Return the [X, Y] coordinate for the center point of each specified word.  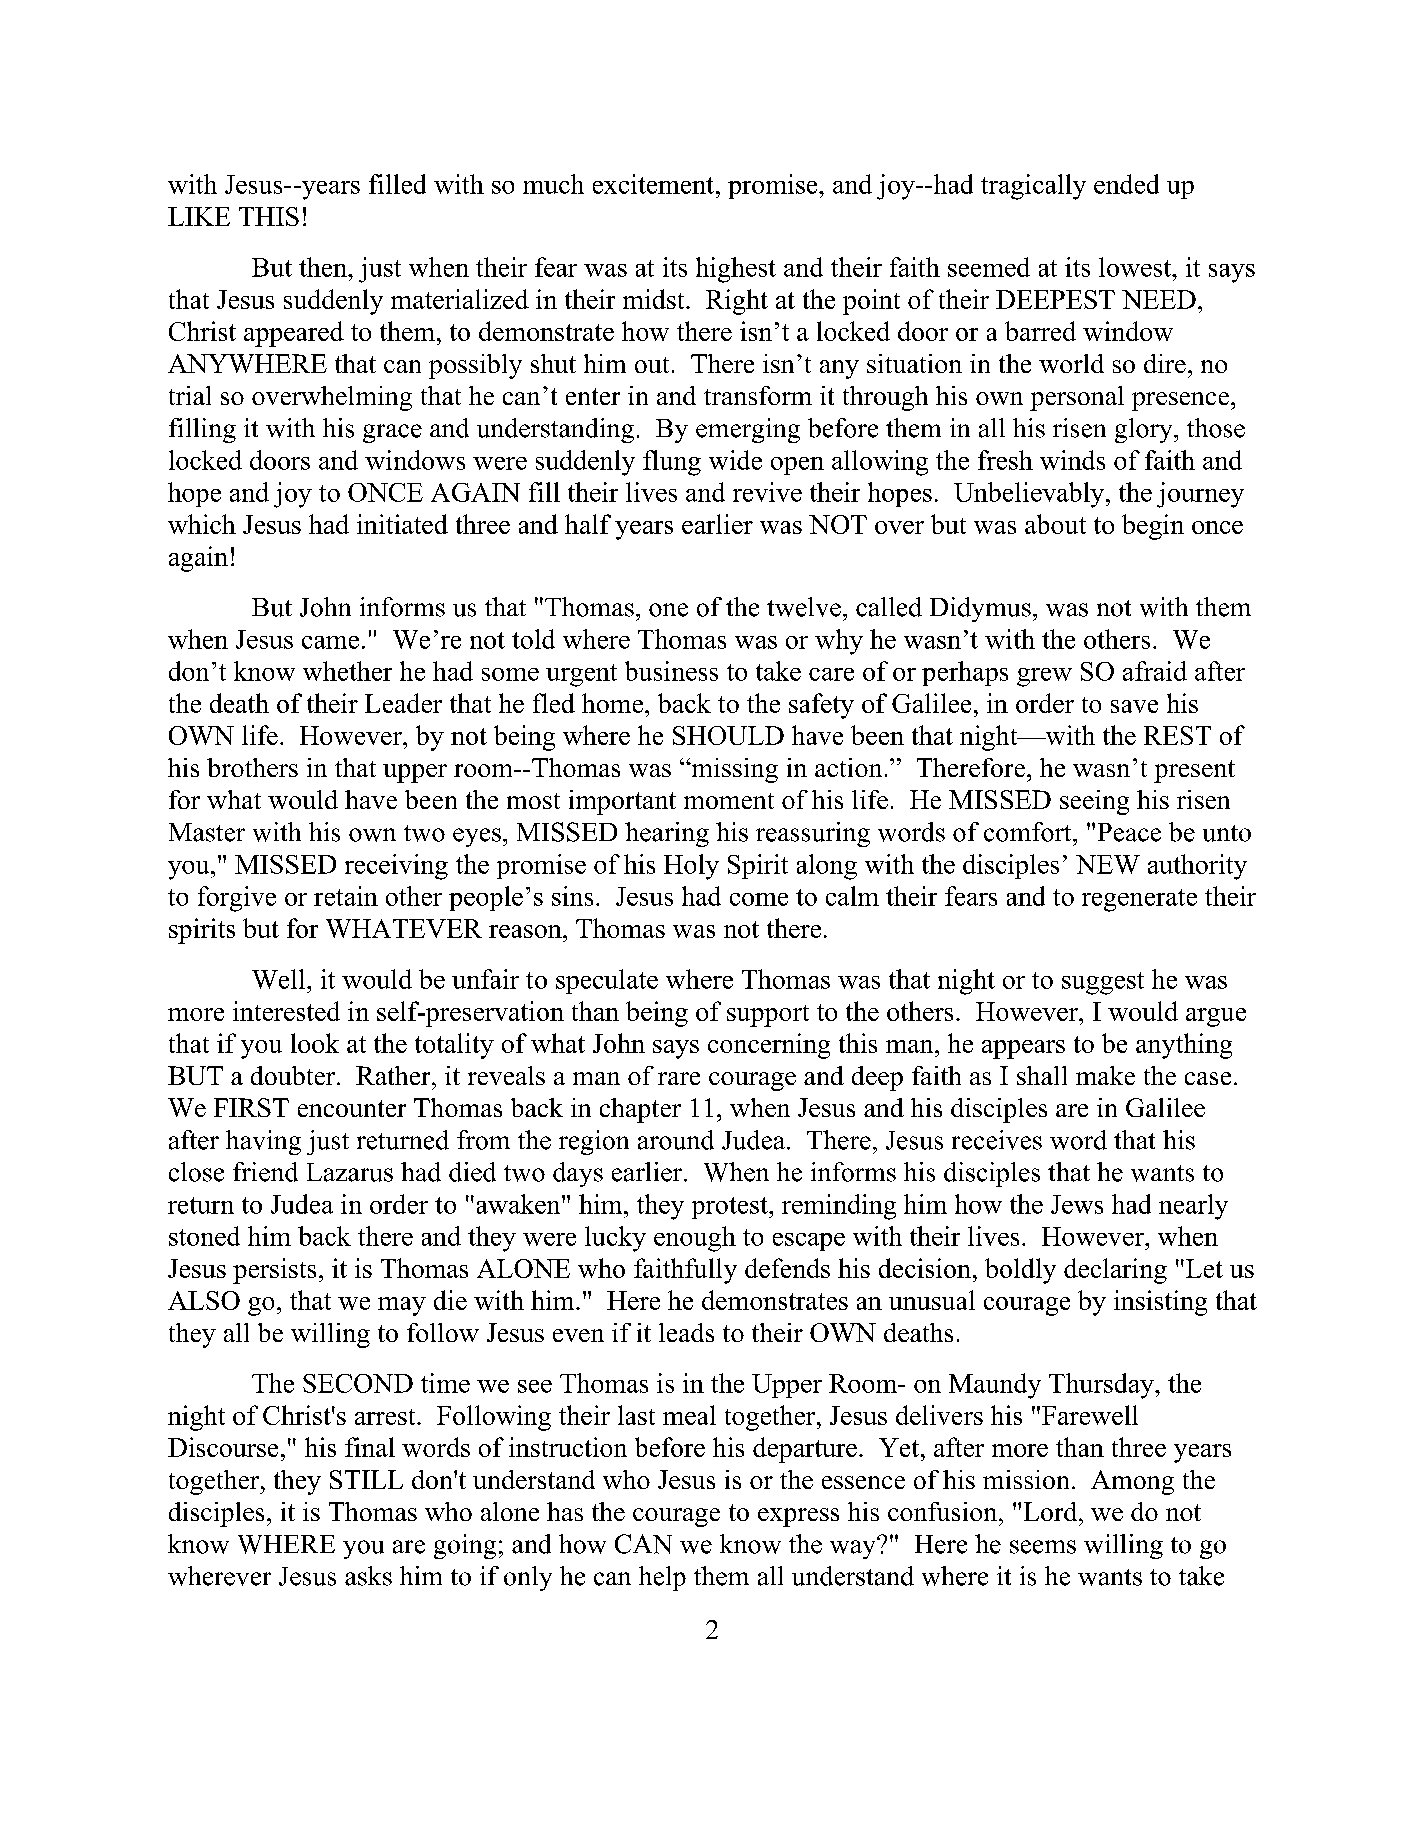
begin [1153, 527]
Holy [691, 867]
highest [736, 270]
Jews [1077, 1204]
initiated [402, 524]
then [324, 267]
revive [767, 492]
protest [731, 1208]
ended [1126, 184]
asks [368, 1576]
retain [346, 896]
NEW [1108, 864]
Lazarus [350, 1172]
